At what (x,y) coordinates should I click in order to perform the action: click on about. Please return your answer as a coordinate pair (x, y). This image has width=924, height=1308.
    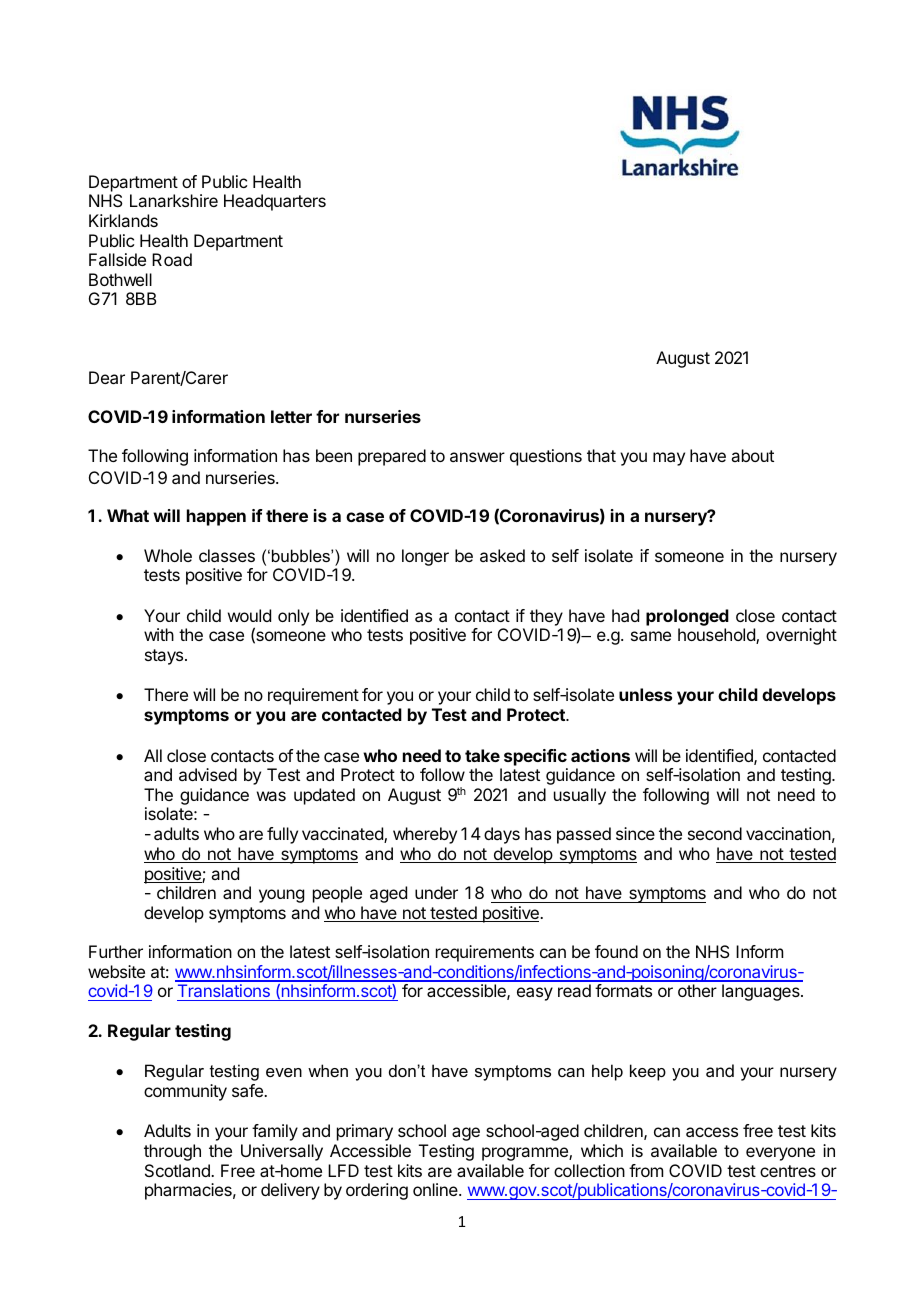
    Looking at the image, I should click on (752, 455).
